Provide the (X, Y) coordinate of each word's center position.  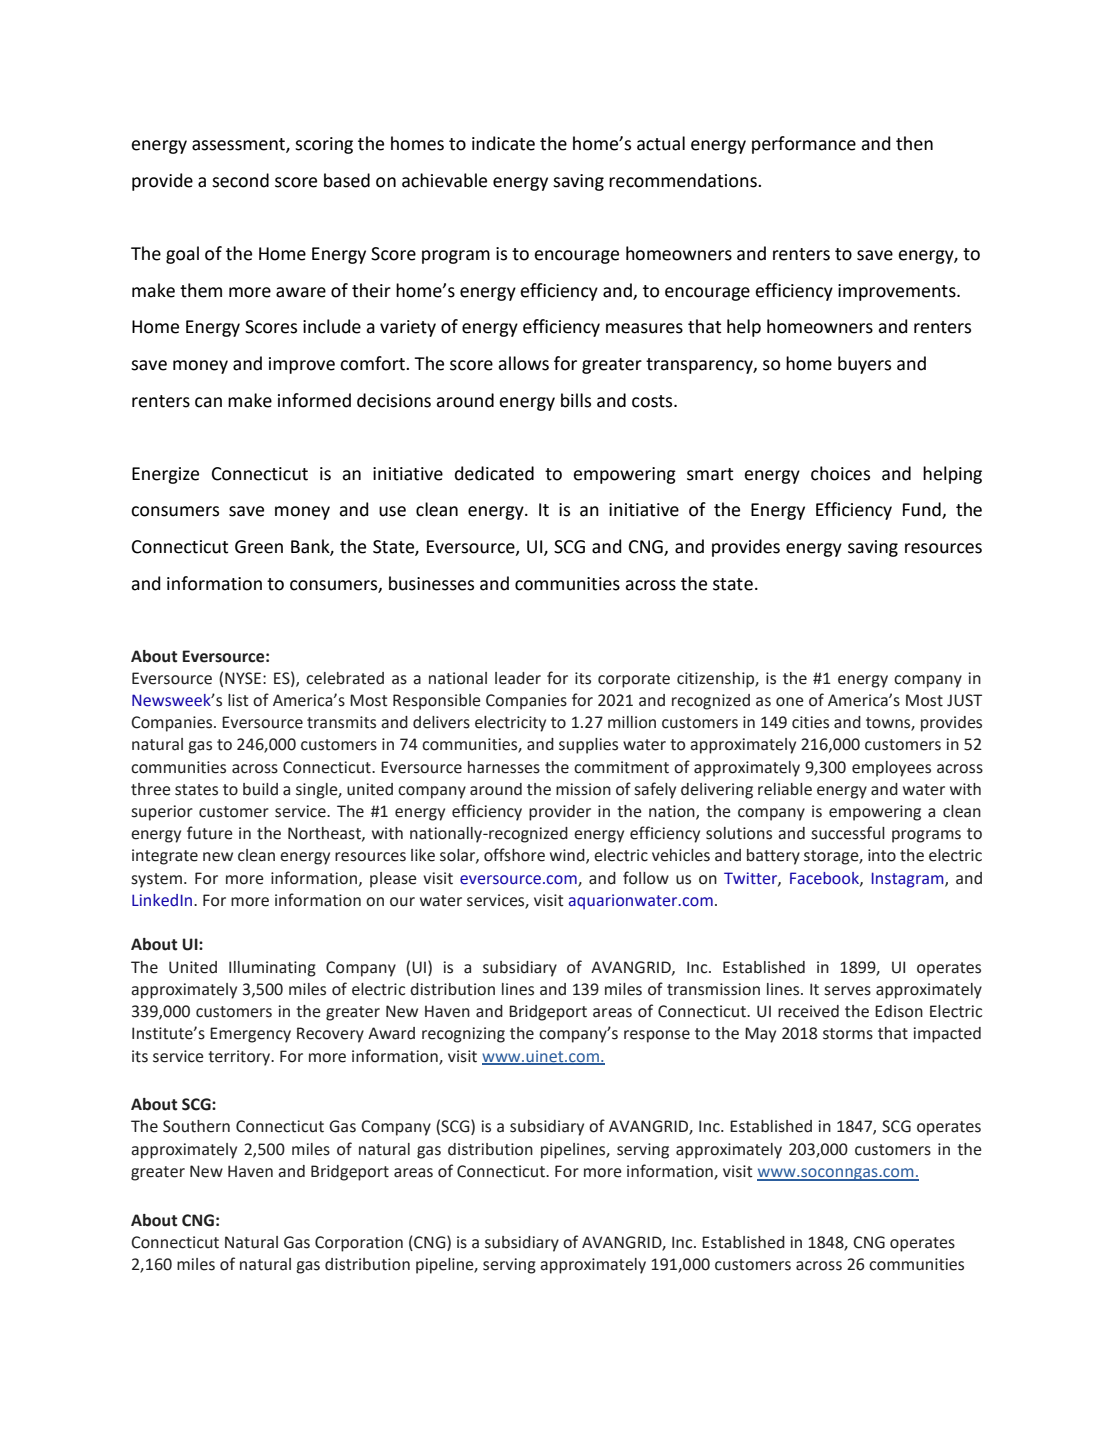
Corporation (359, 1244)
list (238, 700)
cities (810, 722)
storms (848, 1034)
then (914, 143)
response (657, 1036)
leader (518, 678)
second (240, 180)
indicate (503, 143)
